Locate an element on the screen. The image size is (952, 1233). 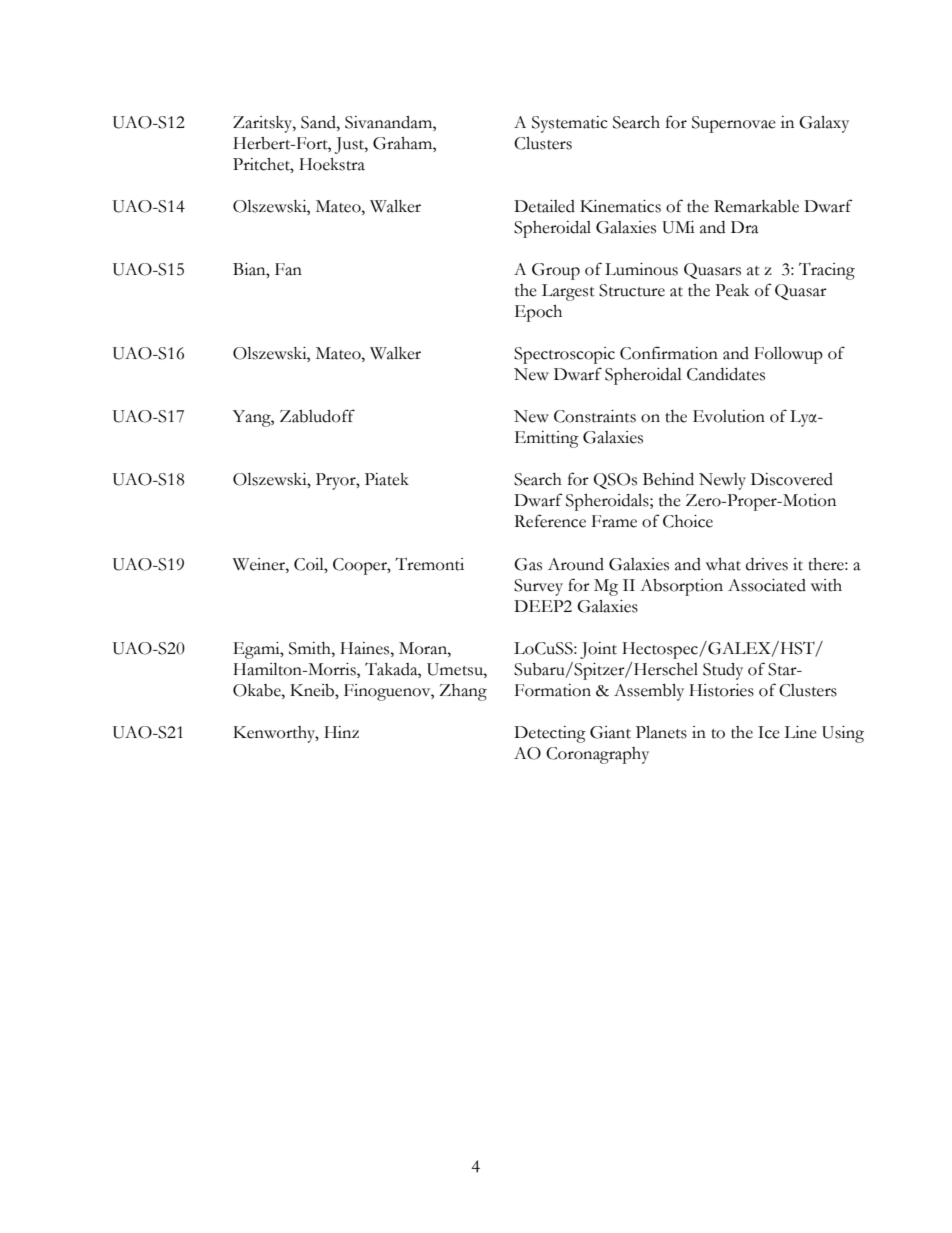
Okabe is located at coordinates (258, 690).
